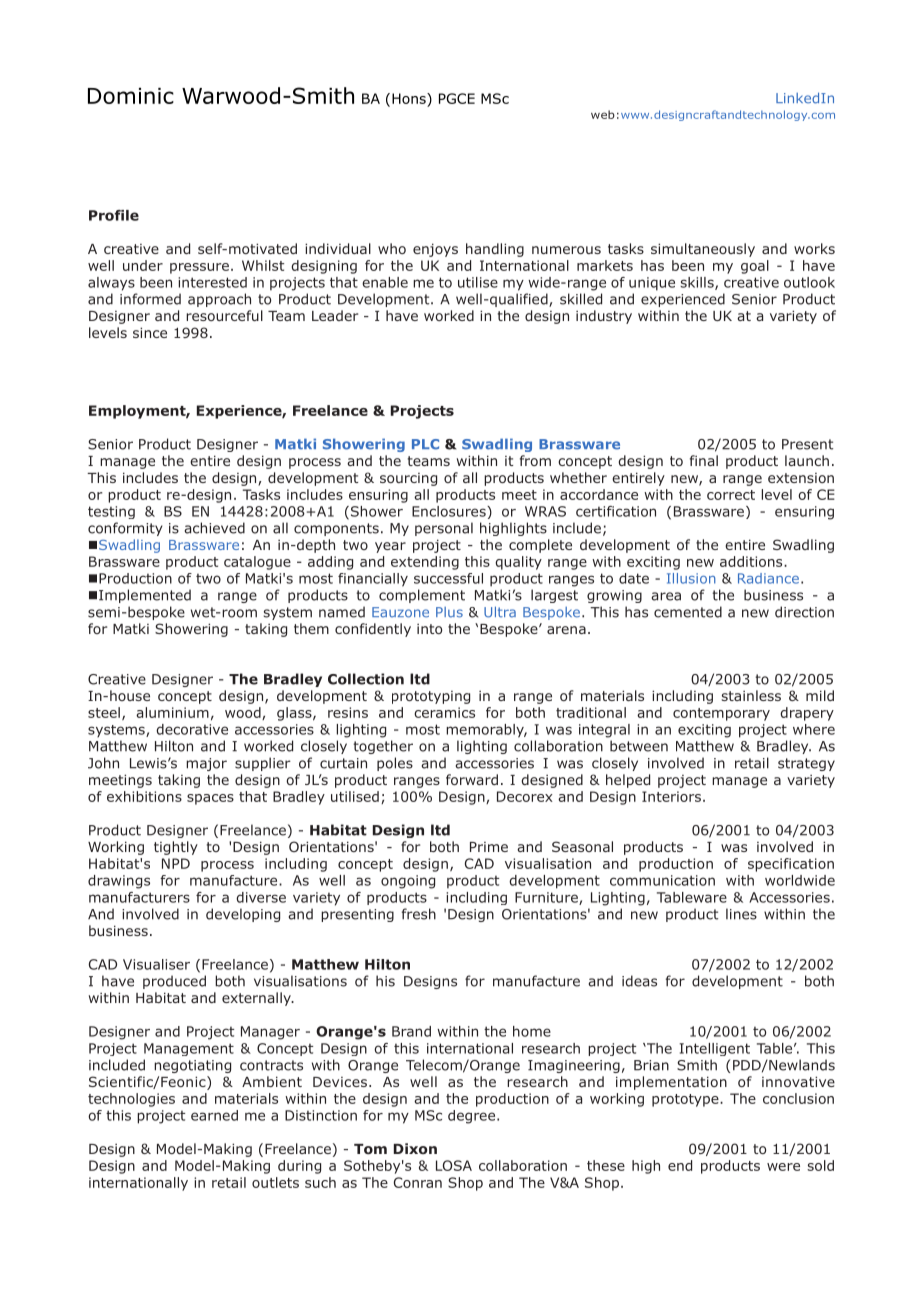 The height and width of the screenshot is (1308, 924). Describe the element at coordinates (429, 629) in the screenshot. I see `into` at that location.
